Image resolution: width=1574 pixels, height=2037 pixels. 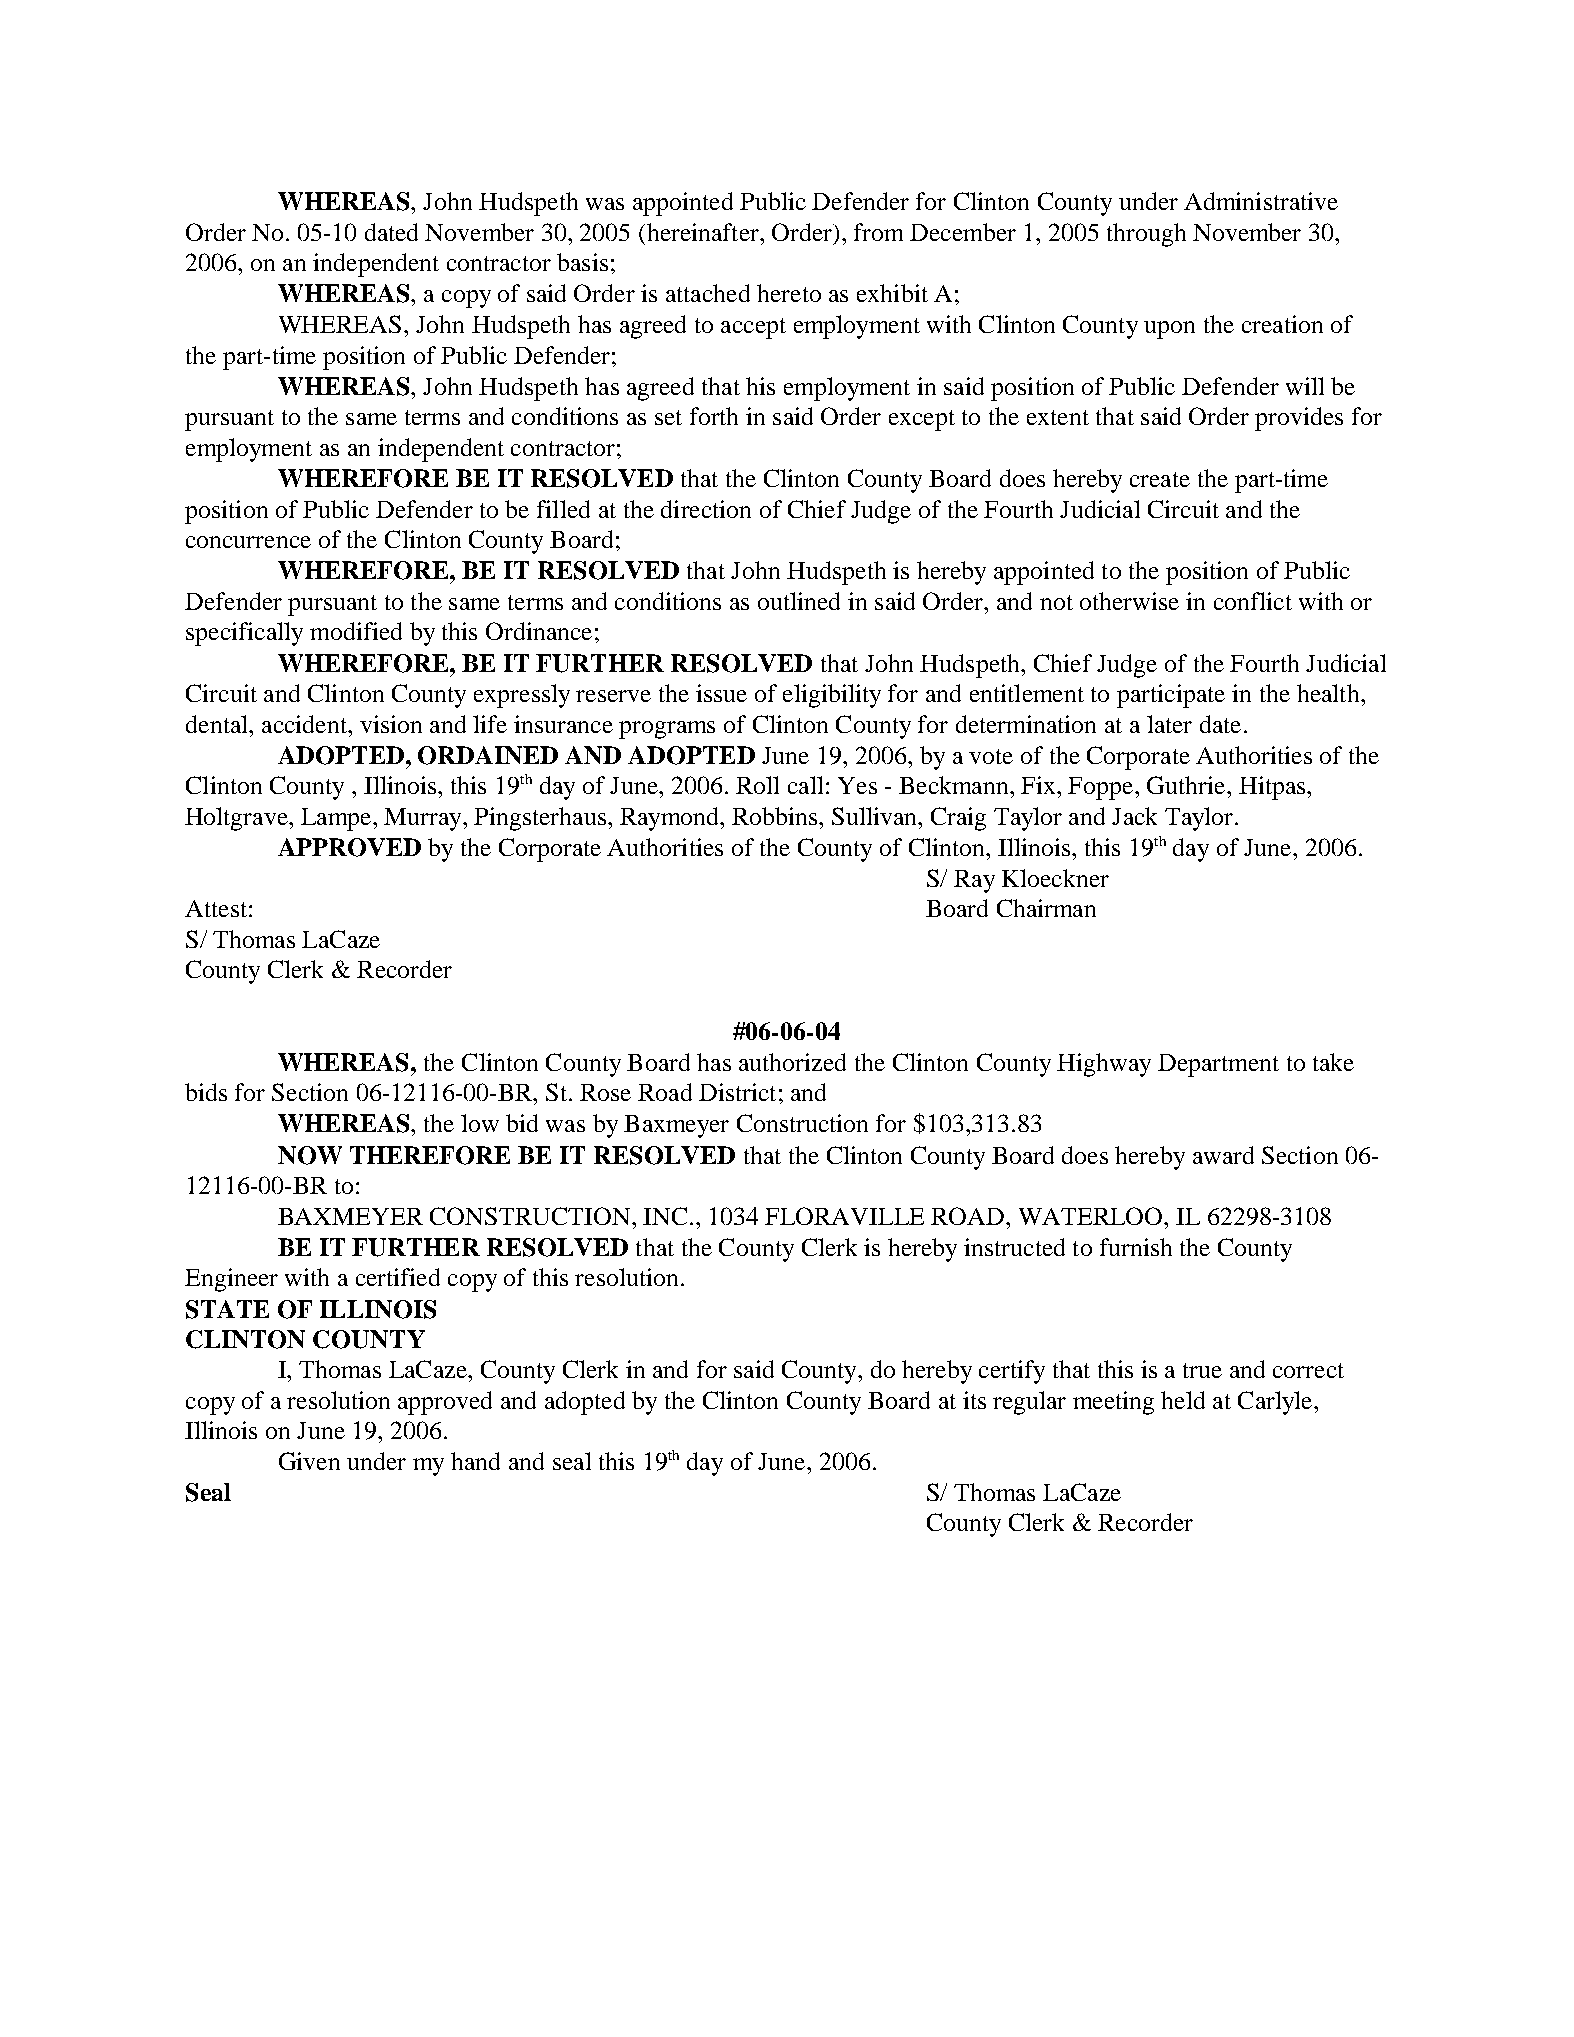 I want to click on Given, so click(x=309, y=1461).
